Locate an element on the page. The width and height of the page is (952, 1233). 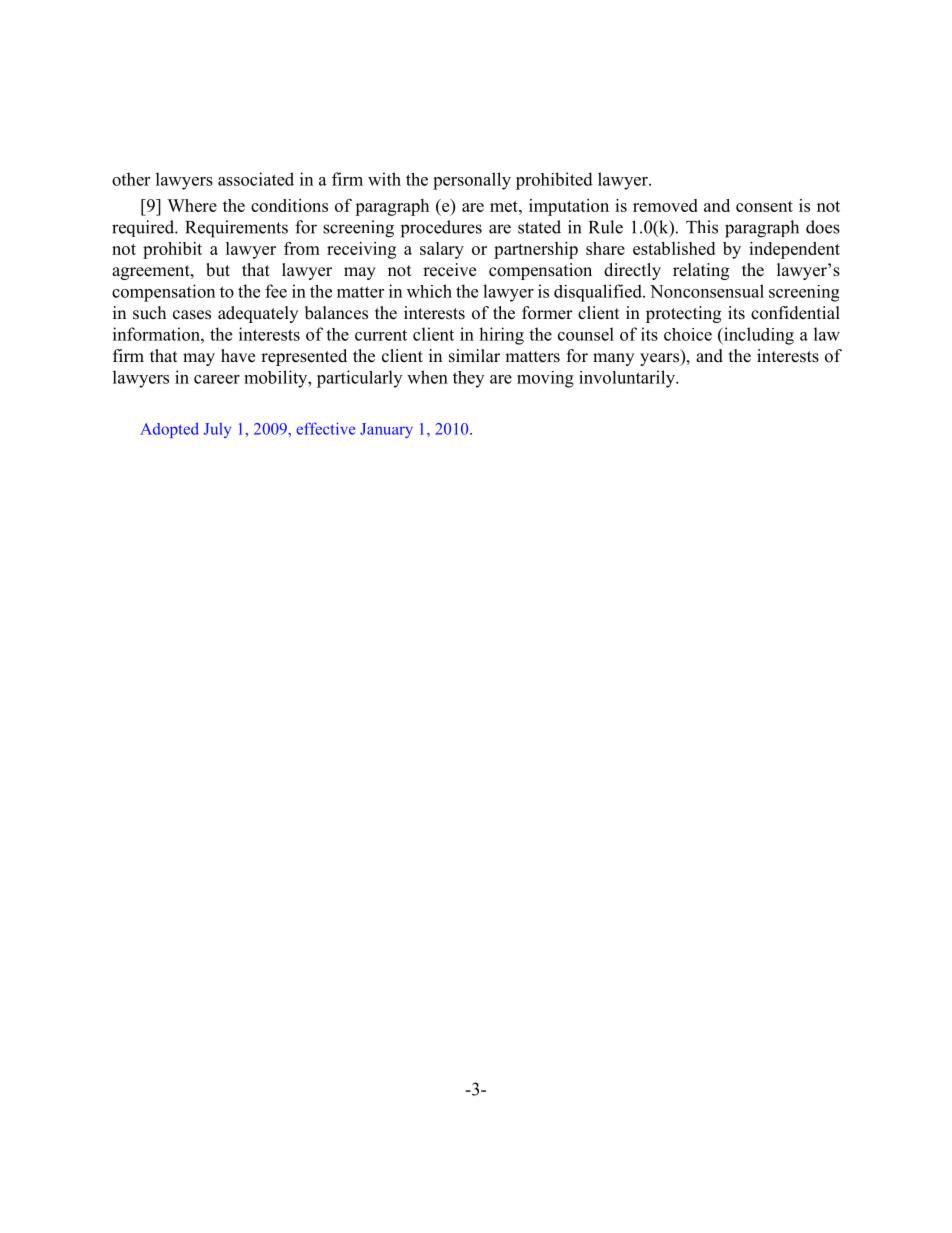
receive is located at coordinates (449, 270).
